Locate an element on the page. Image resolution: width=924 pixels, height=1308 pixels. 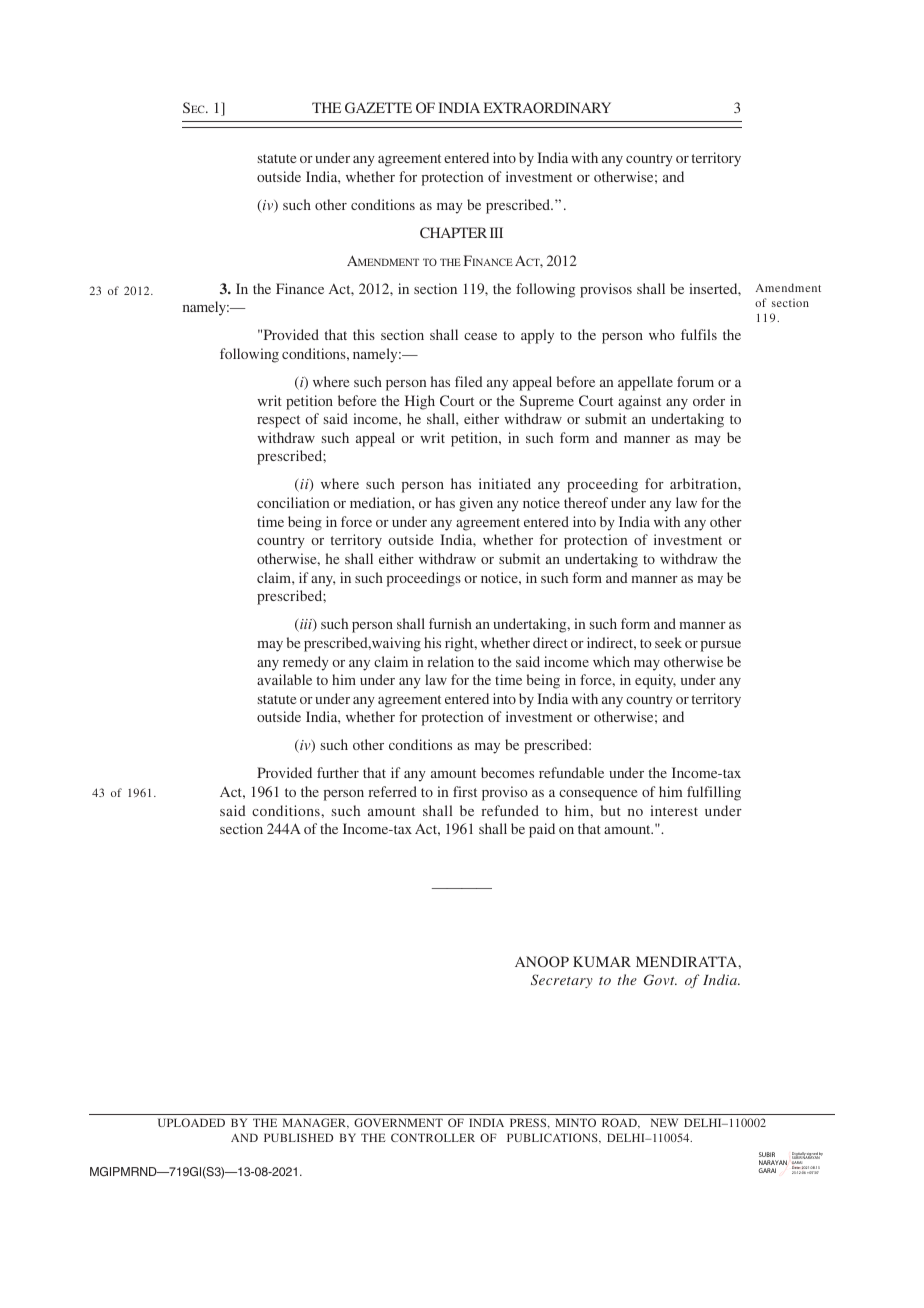
CONTROLLER is located at coordinates (433, 1137).
